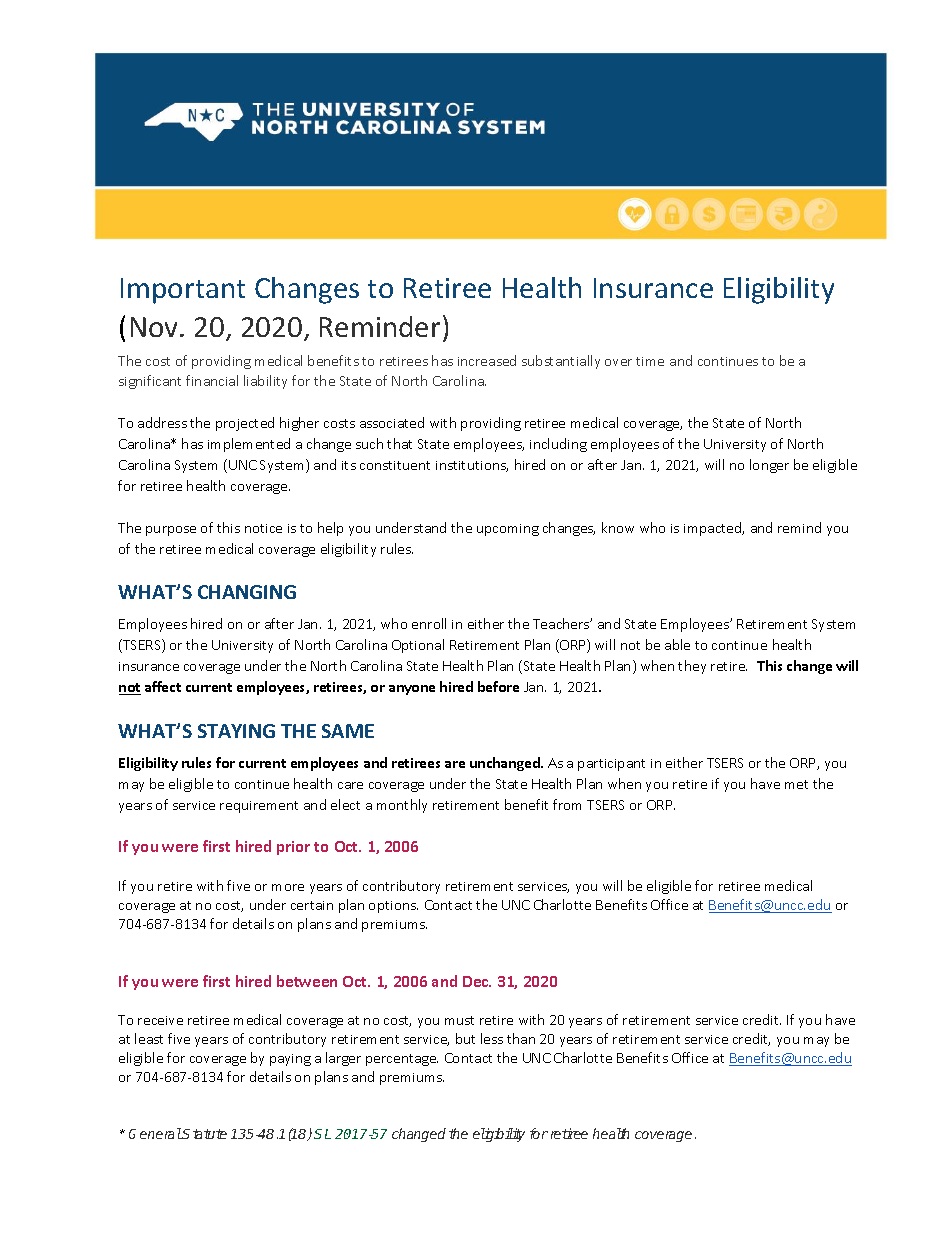 This screenshot has width=952, height=1233. What do you see at coordinates (402, 1060) in the screenshot?
I see `percentage` at bounding box center [402, 1060].
